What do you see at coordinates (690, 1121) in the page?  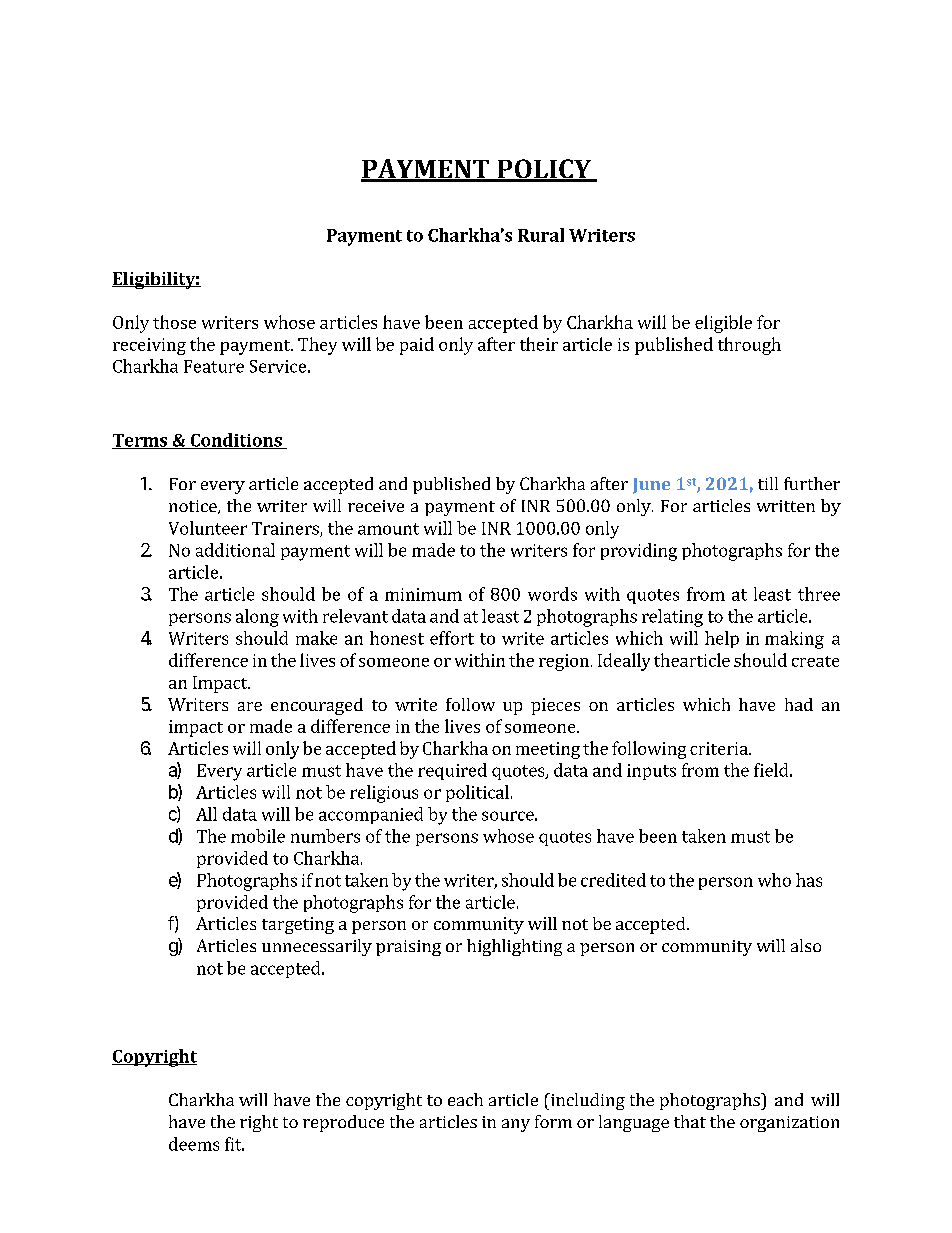 I see `that` at bounding box center [690, 1121].
